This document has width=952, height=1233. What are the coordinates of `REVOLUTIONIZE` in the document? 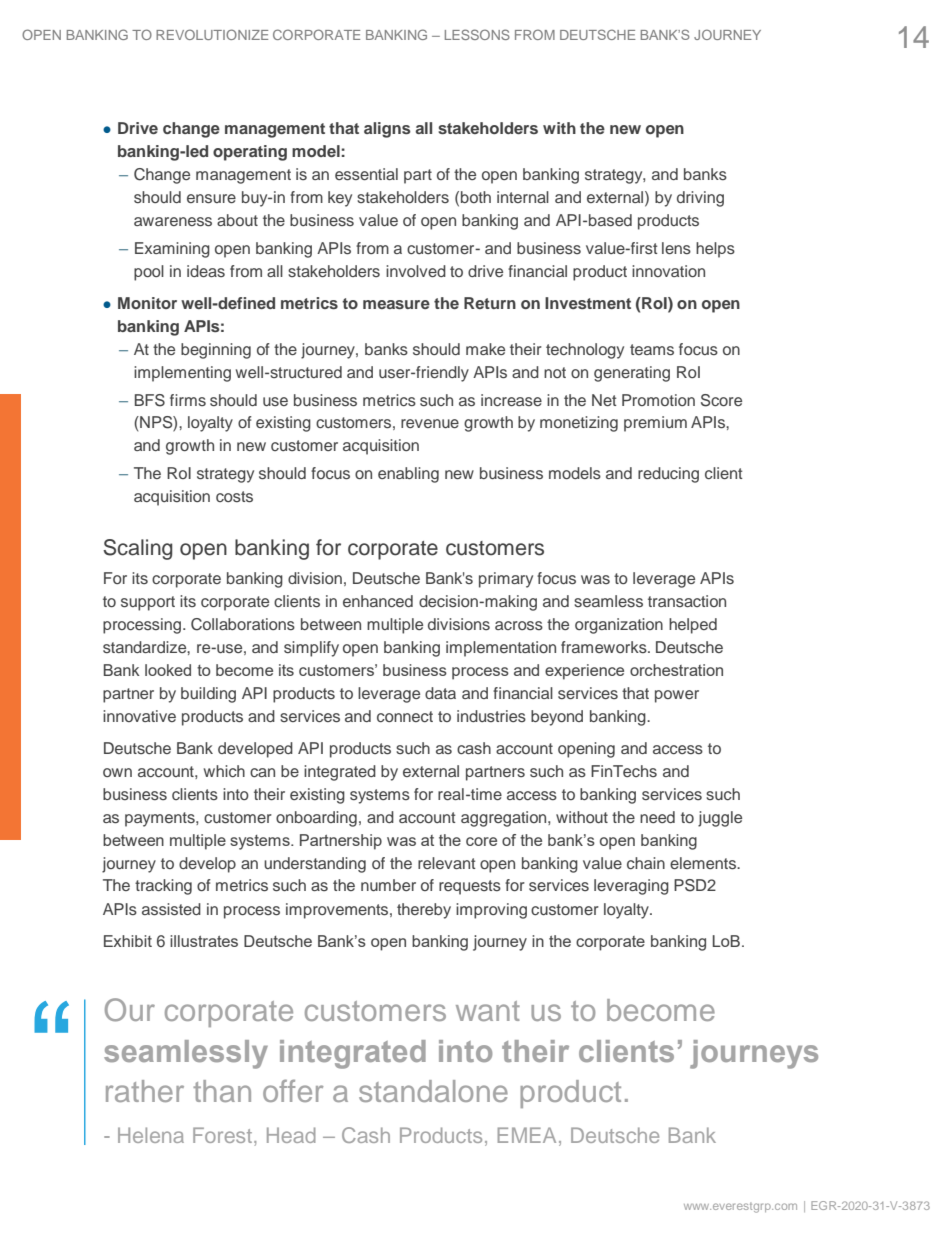 It's located at (212, 34).
